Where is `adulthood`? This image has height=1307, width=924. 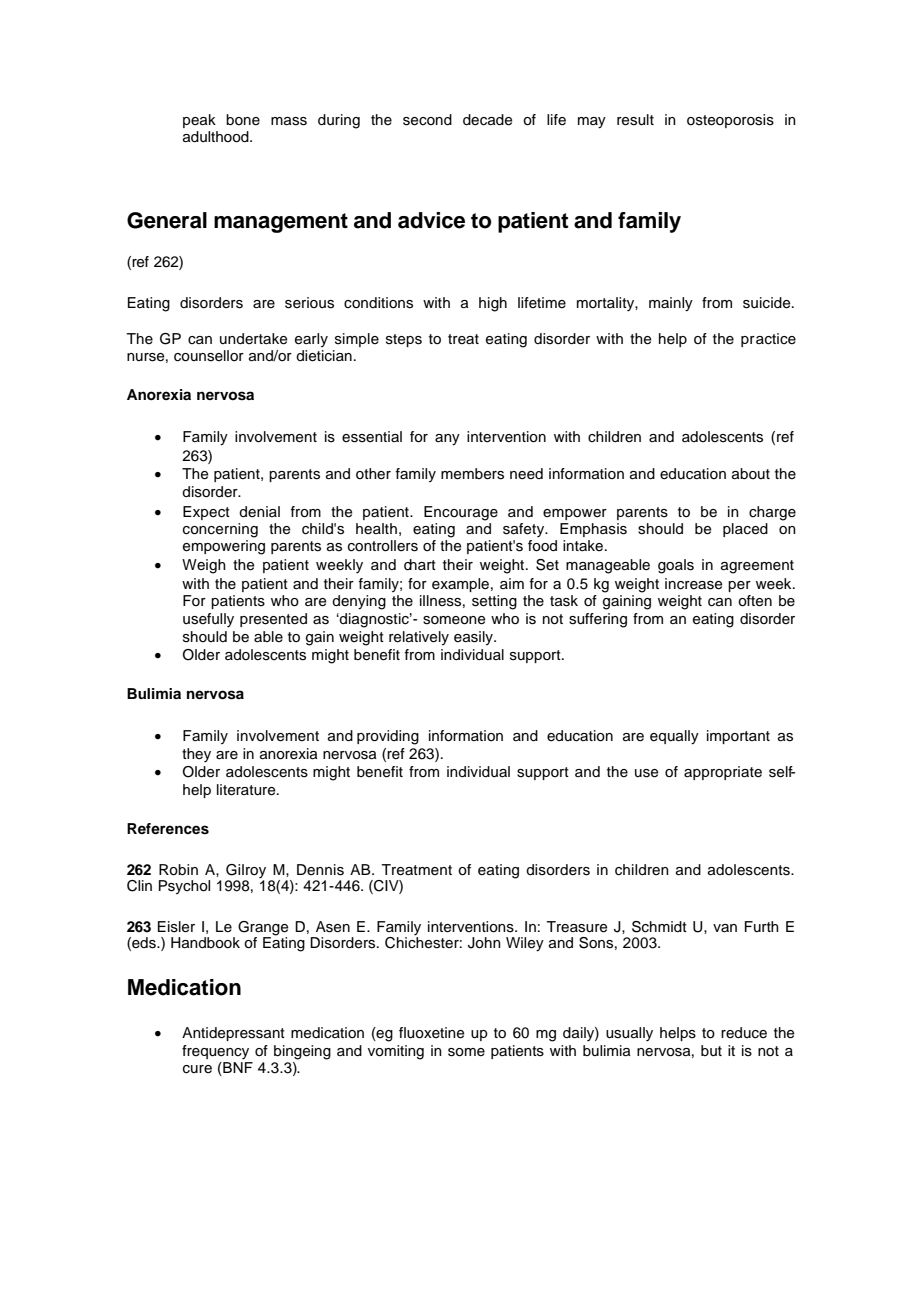 adulthood is located at coordinates (217, 137).
